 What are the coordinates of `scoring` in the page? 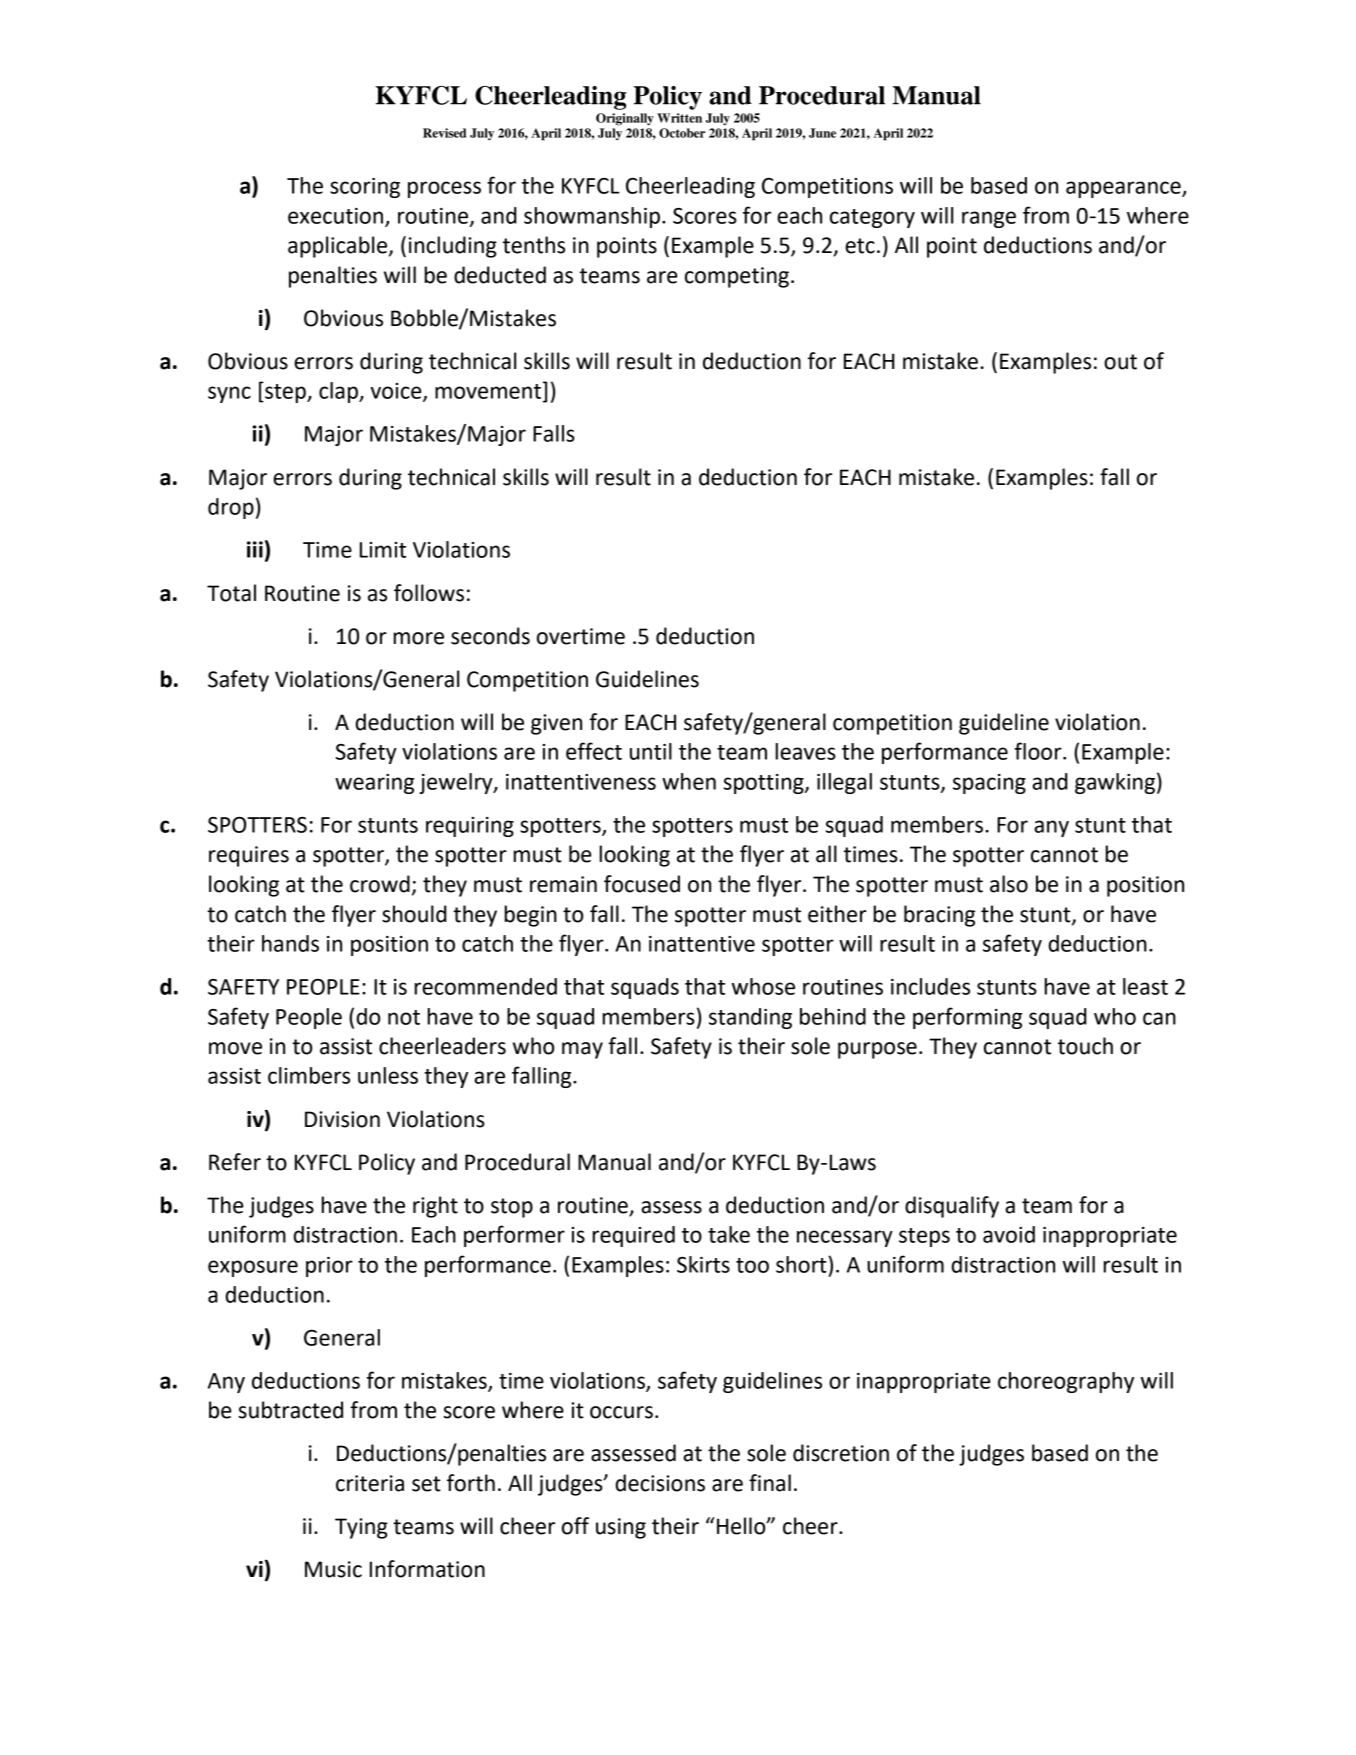 It's located at (365, 188).
